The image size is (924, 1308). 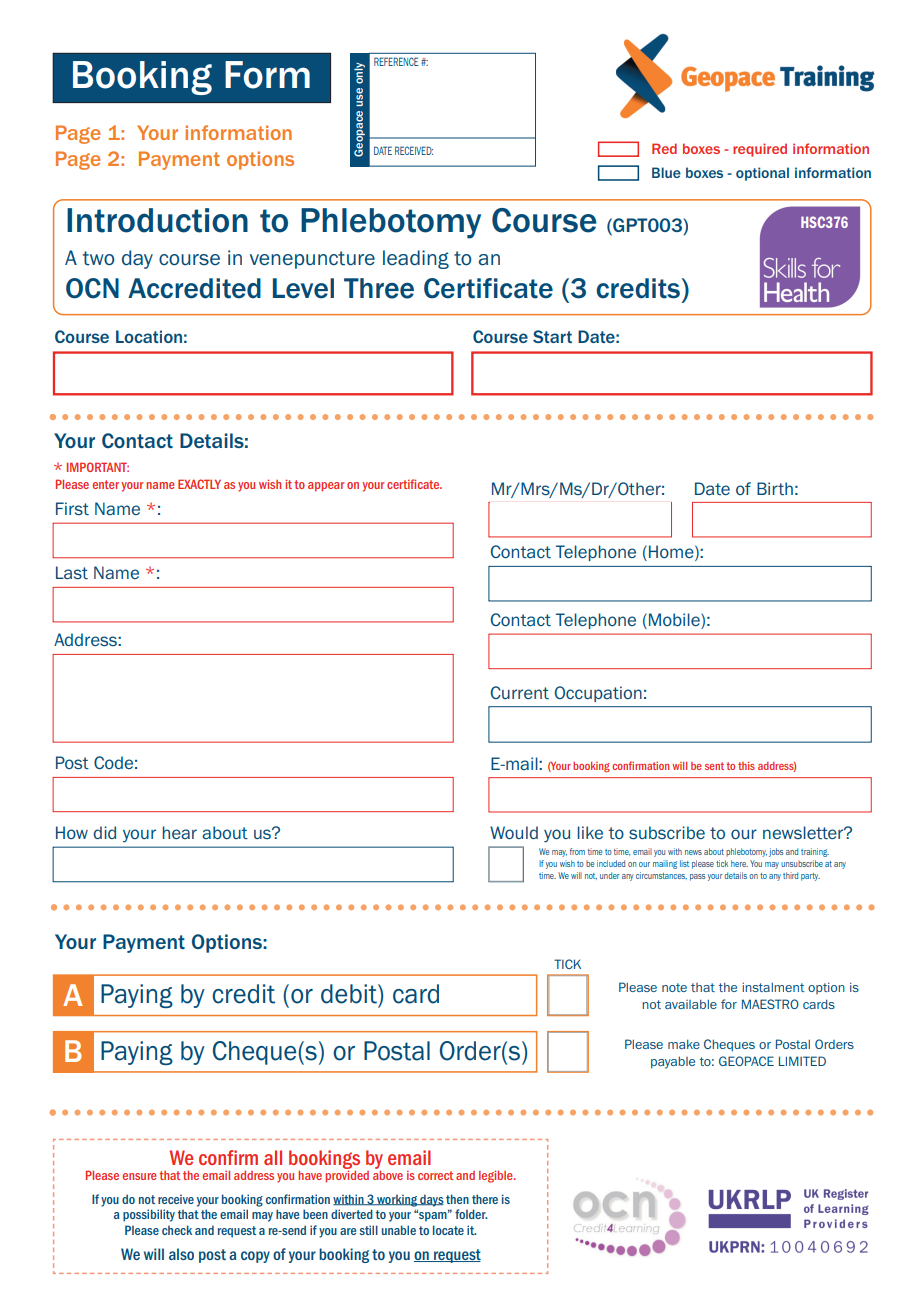 What do you see at coordinates (149, 1215) in the screenshot?
I see `possibility` at bounding box center [149, 1215].
